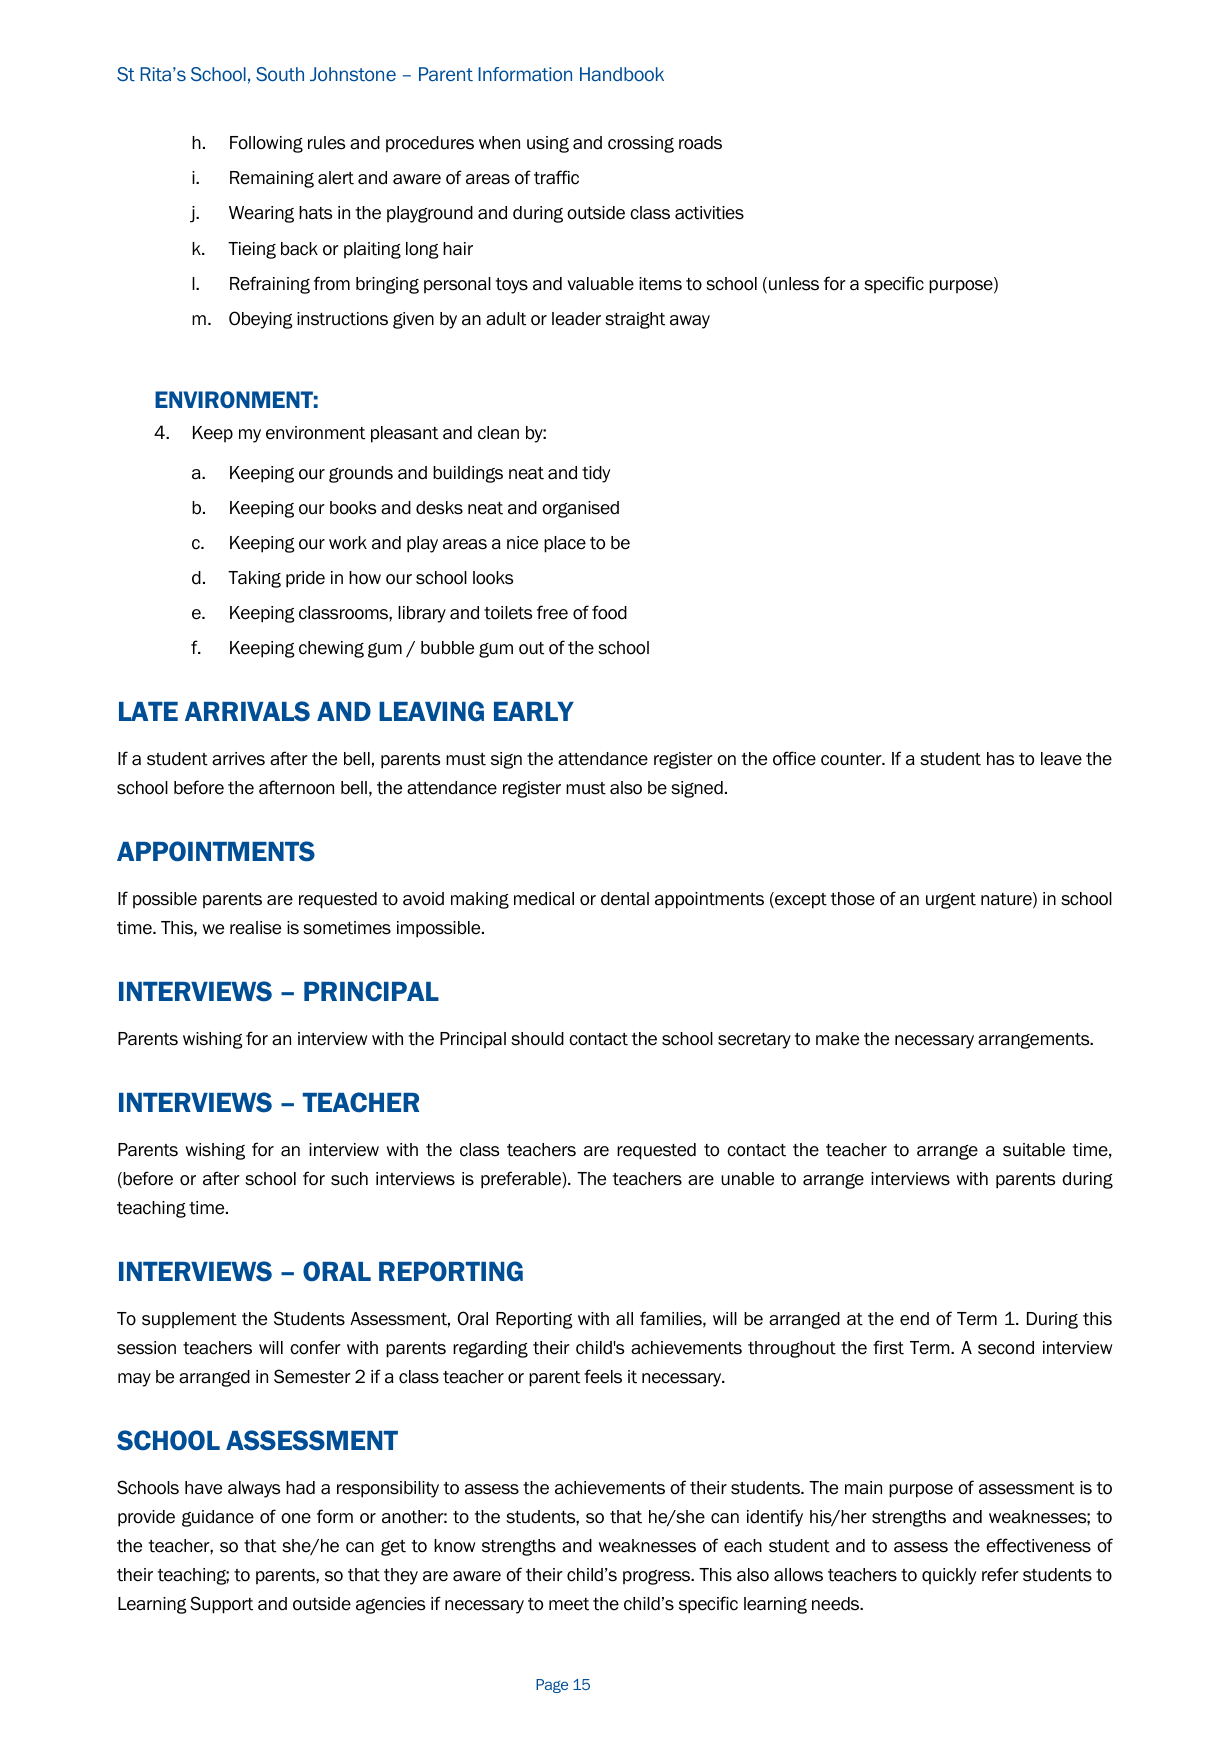 The width and height of the image is (1229, 1738). Describe the element at coordinates (949, 1576) in the image. I see `quickly` at that location.
